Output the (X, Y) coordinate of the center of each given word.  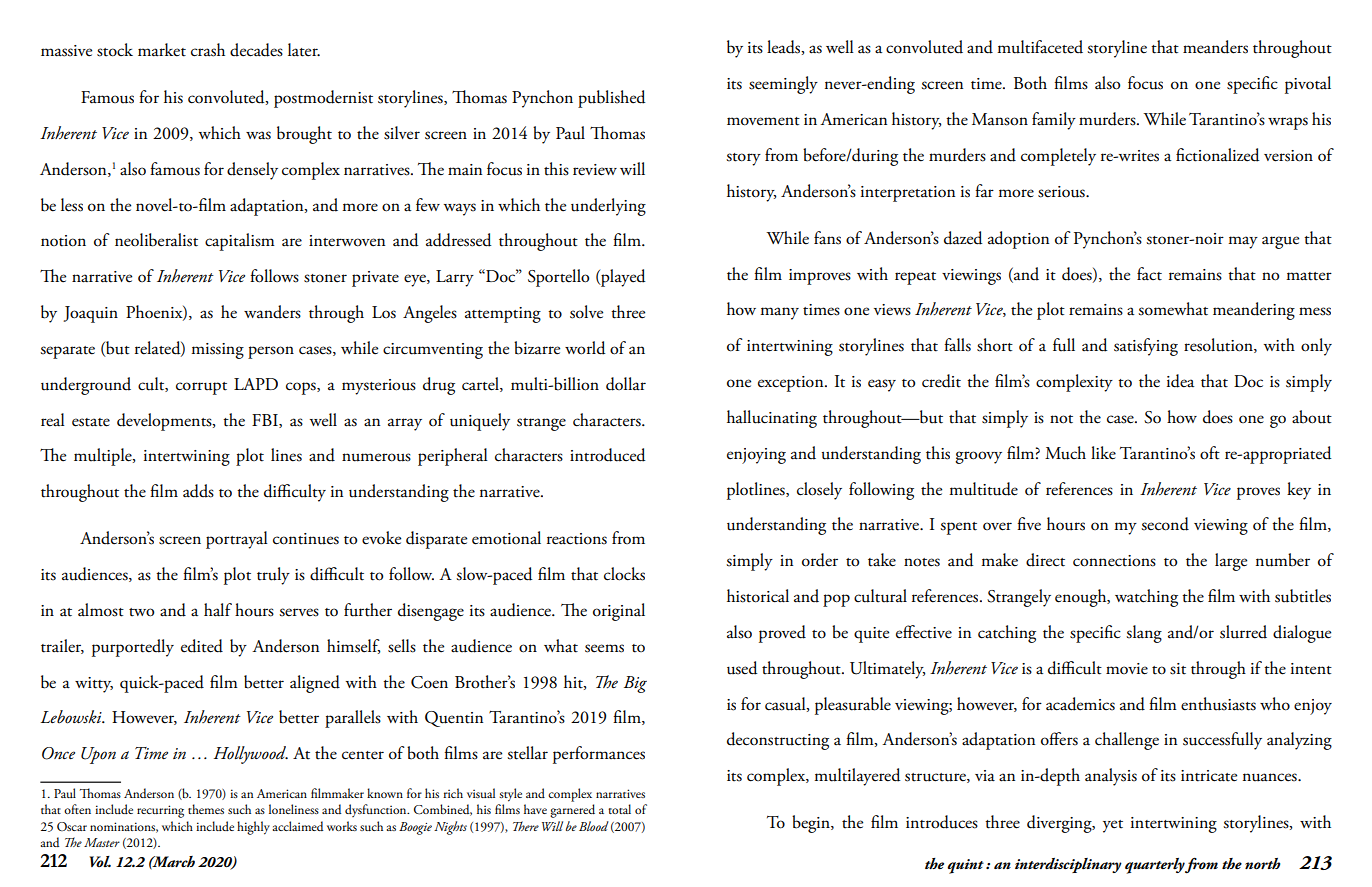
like (1103, 453)
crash (208, 50)
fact (1149, 274)
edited (202, 646)
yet (1113, 826)
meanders (1215, 47)
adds (198, 491)
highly (253, 828)
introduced (608, 455)
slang (1144, 634)
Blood (594, 826)
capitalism (240, 242)
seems (604, 648)
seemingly (783, 85)
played (622, 278)
